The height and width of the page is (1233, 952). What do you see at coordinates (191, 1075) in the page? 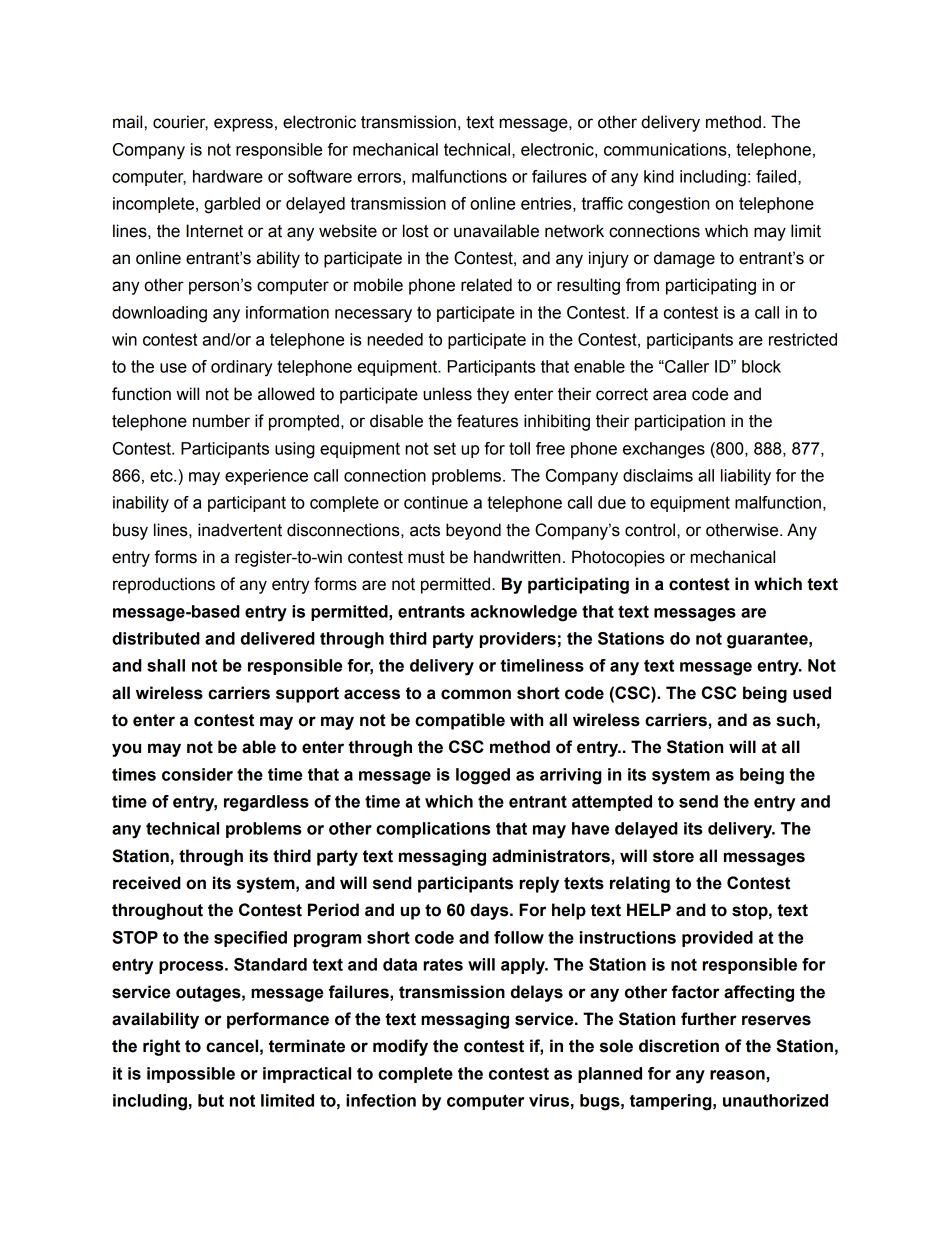
I see `impossible` at bounding box center [191, 1075].
